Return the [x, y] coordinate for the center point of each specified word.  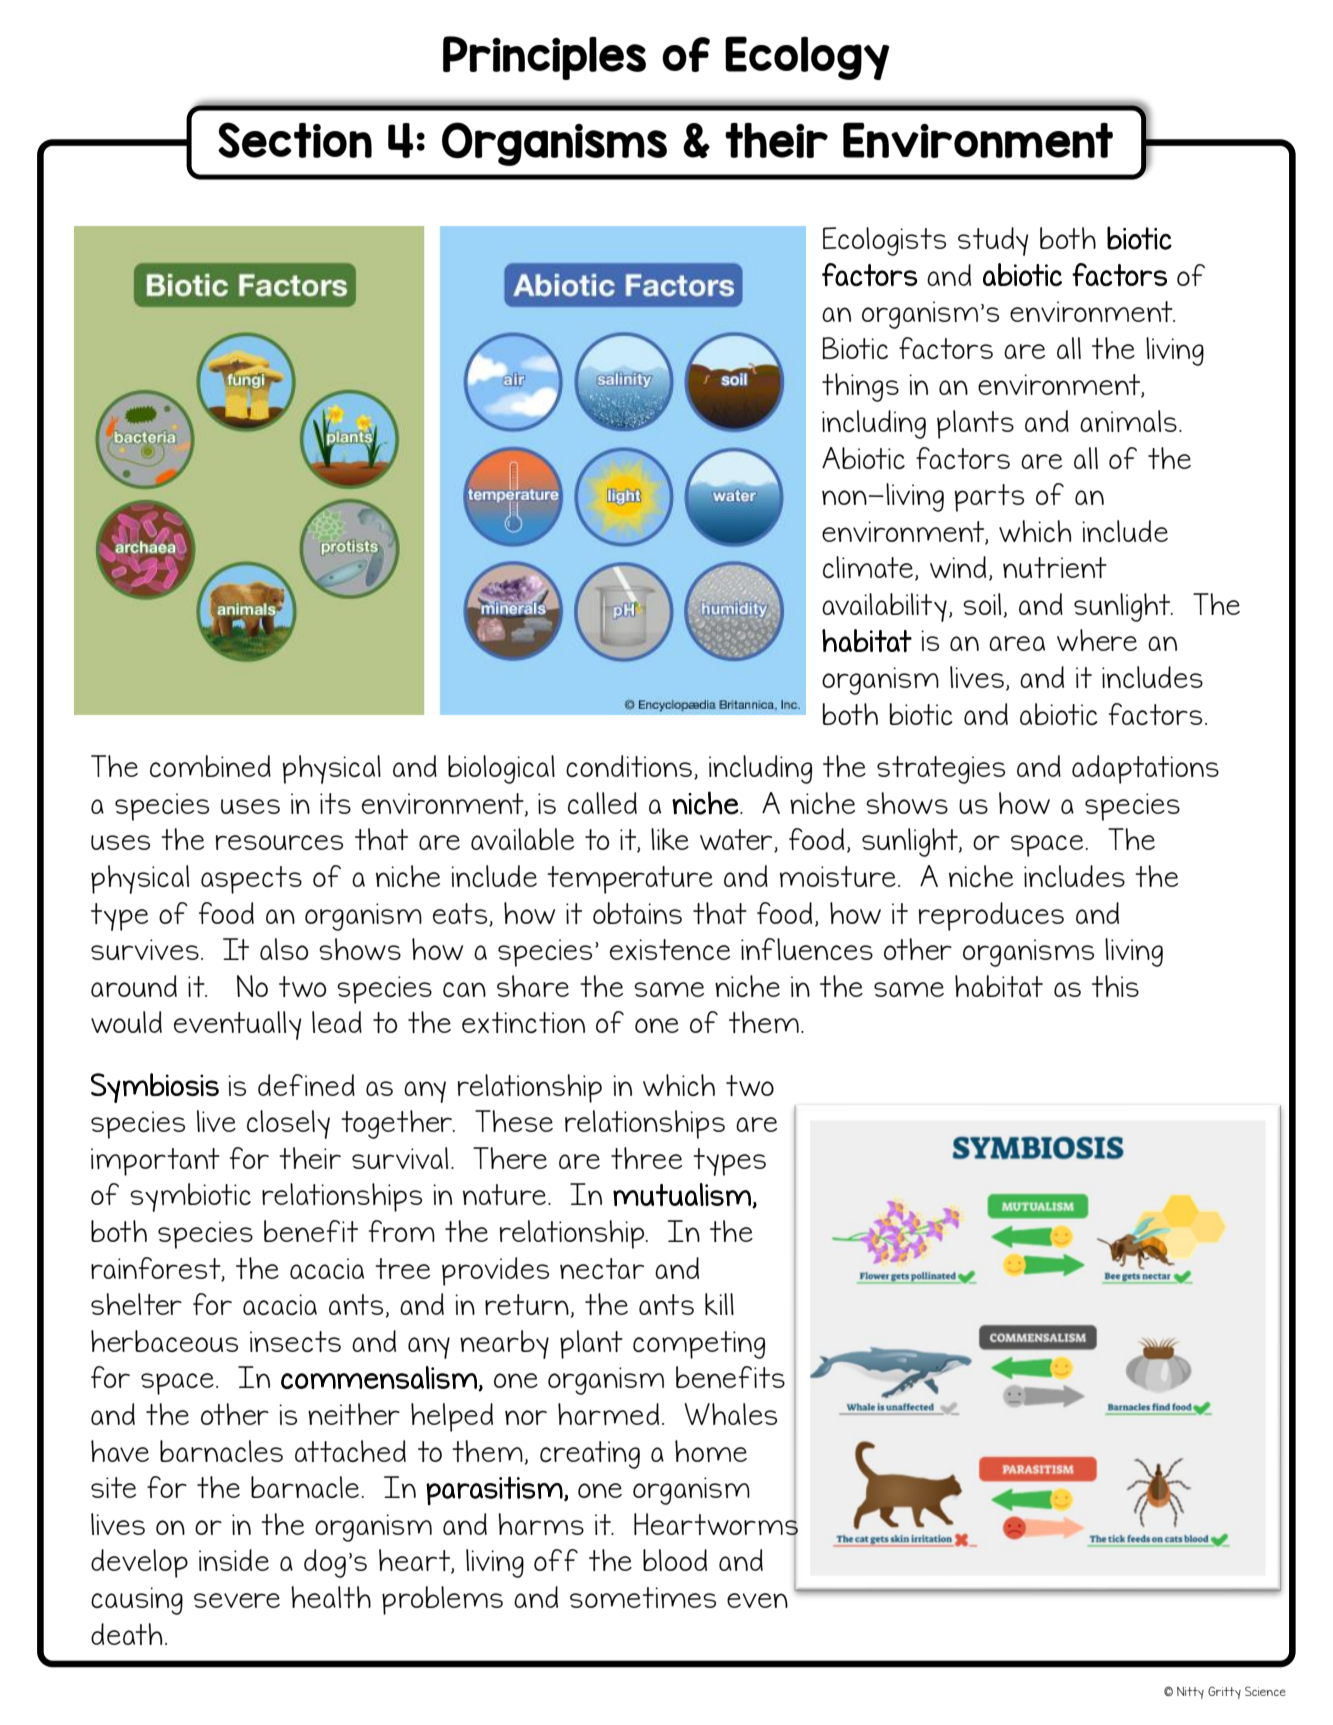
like [670, 839]
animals [1128, 421]
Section [295, 140]
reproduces [991, 916]
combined [210, 766]
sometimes [643, 1597]
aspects [251, 880]
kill [719, 1304]
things [860, 387]
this [1115, 986]
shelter [136, 1304]
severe [237, 1600]
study [993, 241]
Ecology [807, 58]
